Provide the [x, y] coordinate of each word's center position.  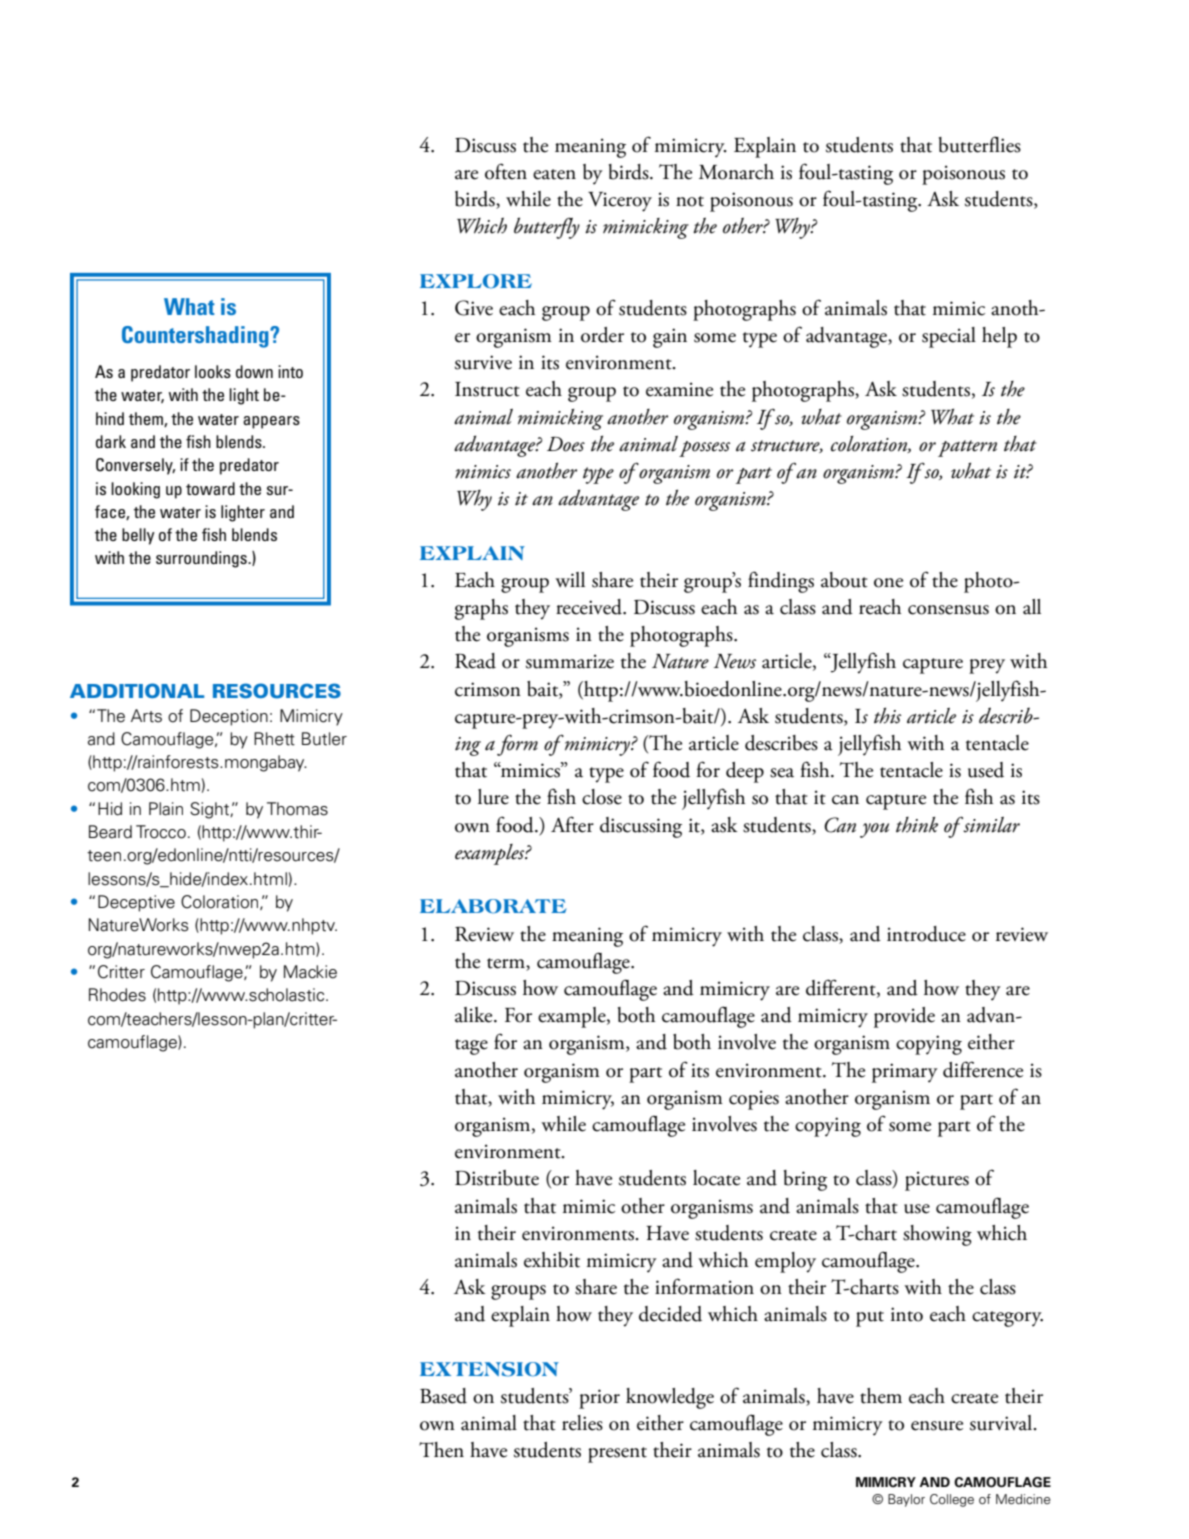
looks [213, 371]
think [917, 825]
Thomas [297, 809]
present [617, 1455]
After [572, 824]
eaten [554, 174]
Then [441, 1450]
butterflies [980, 144]
